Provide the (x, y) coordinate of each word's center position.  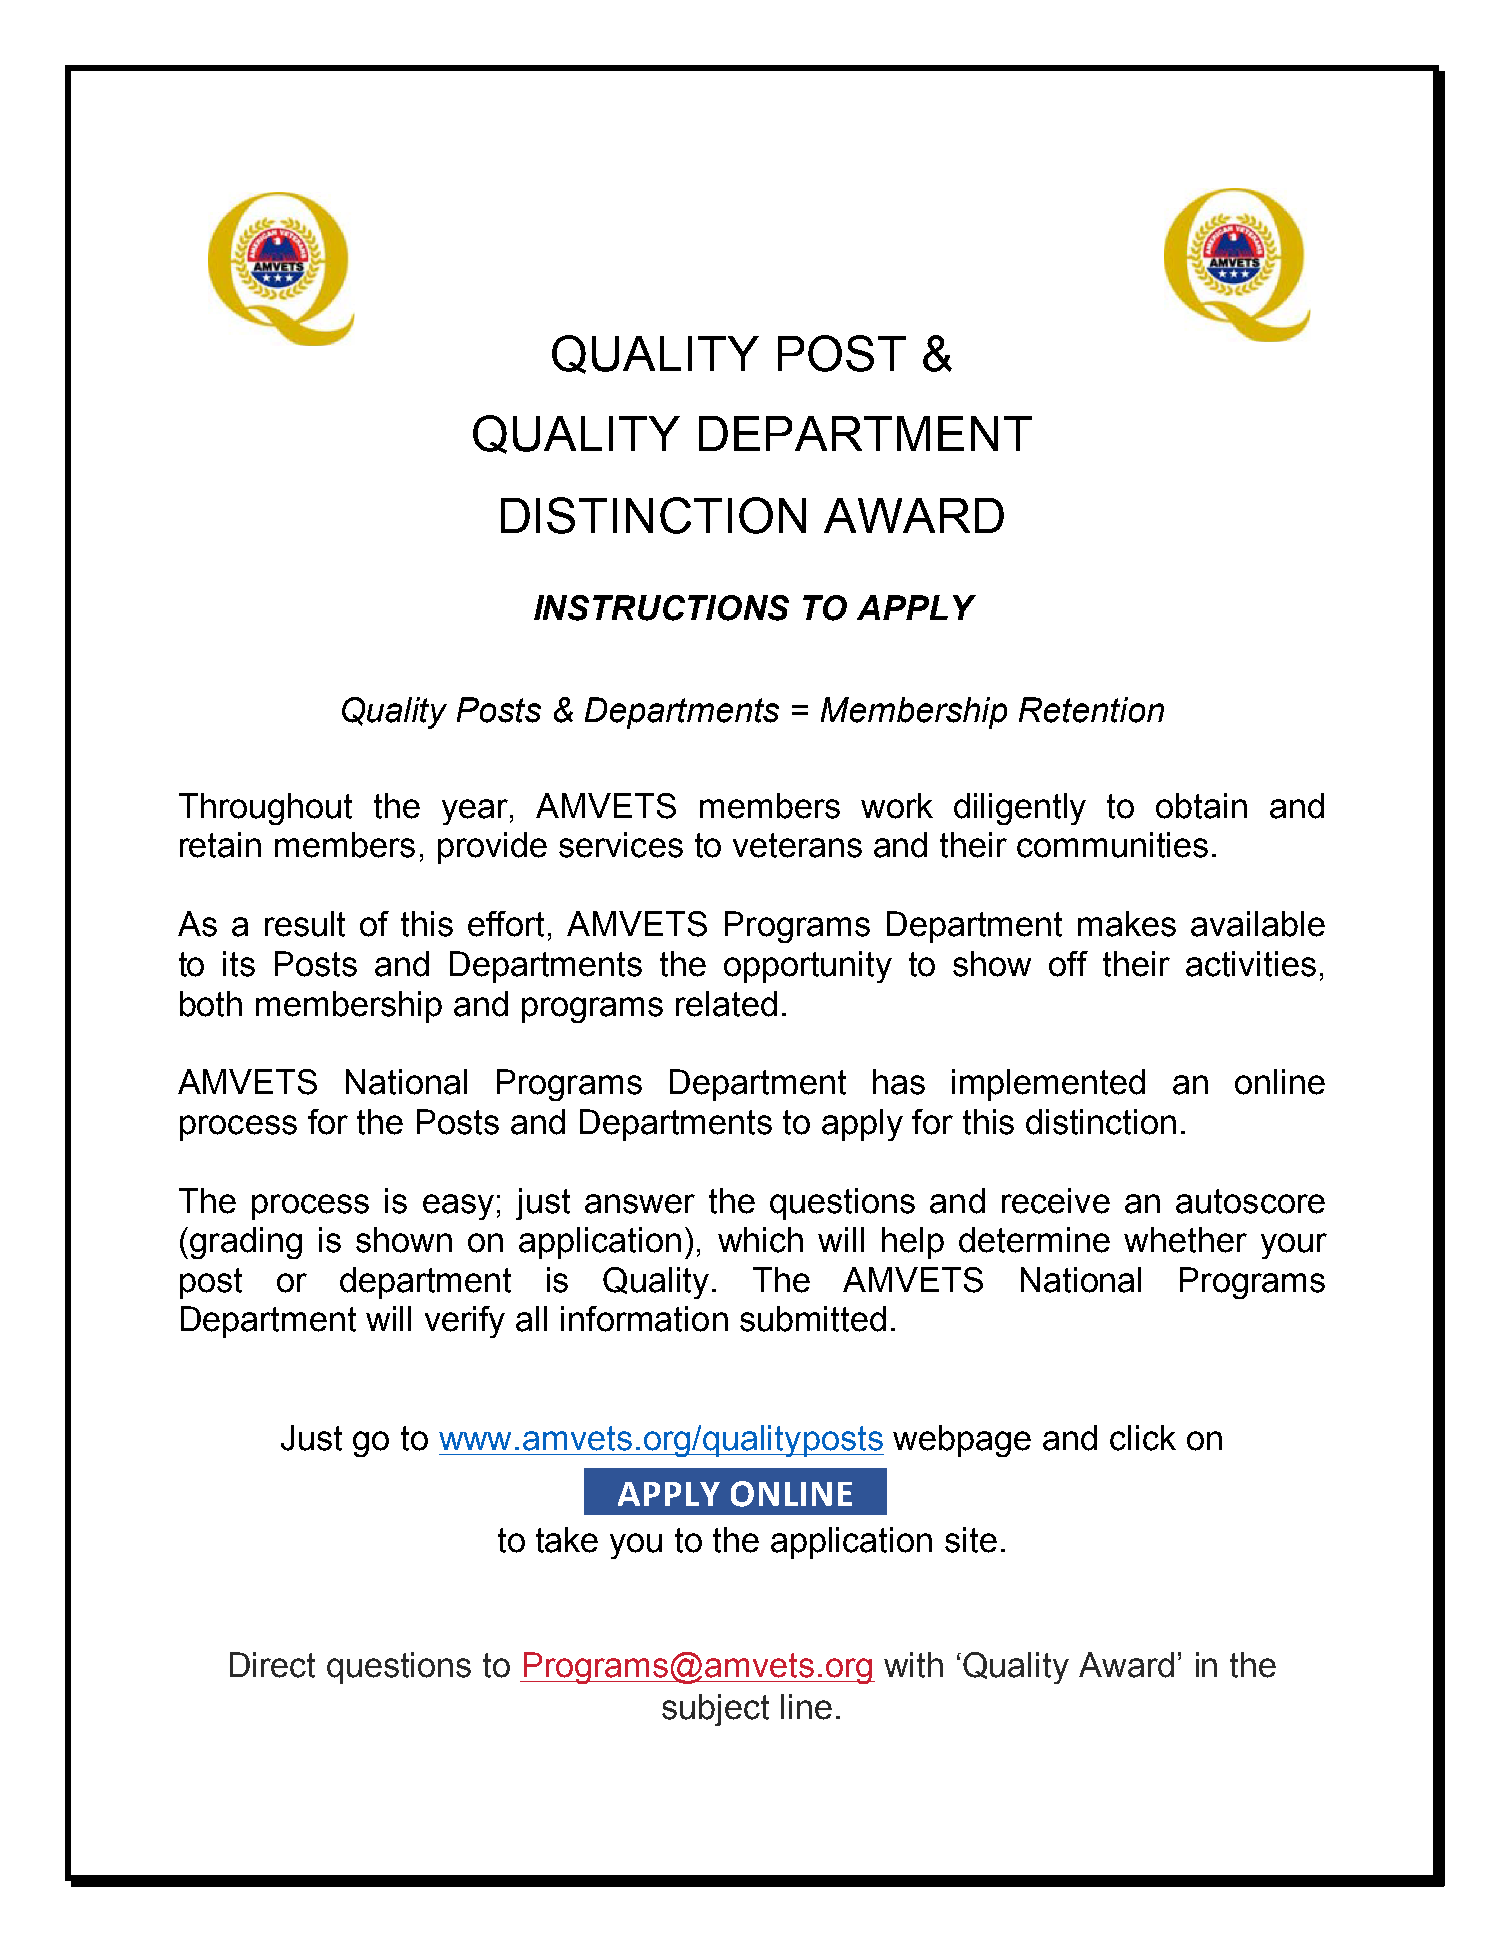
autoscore (1250, 1201)
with (913, 1665)
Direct (272, 1665)
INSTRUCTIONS (661, 608)
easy (458, 1207)
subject (715, 1710)
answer (640, 1204)
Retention (1091, 710)
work (897, 806)
